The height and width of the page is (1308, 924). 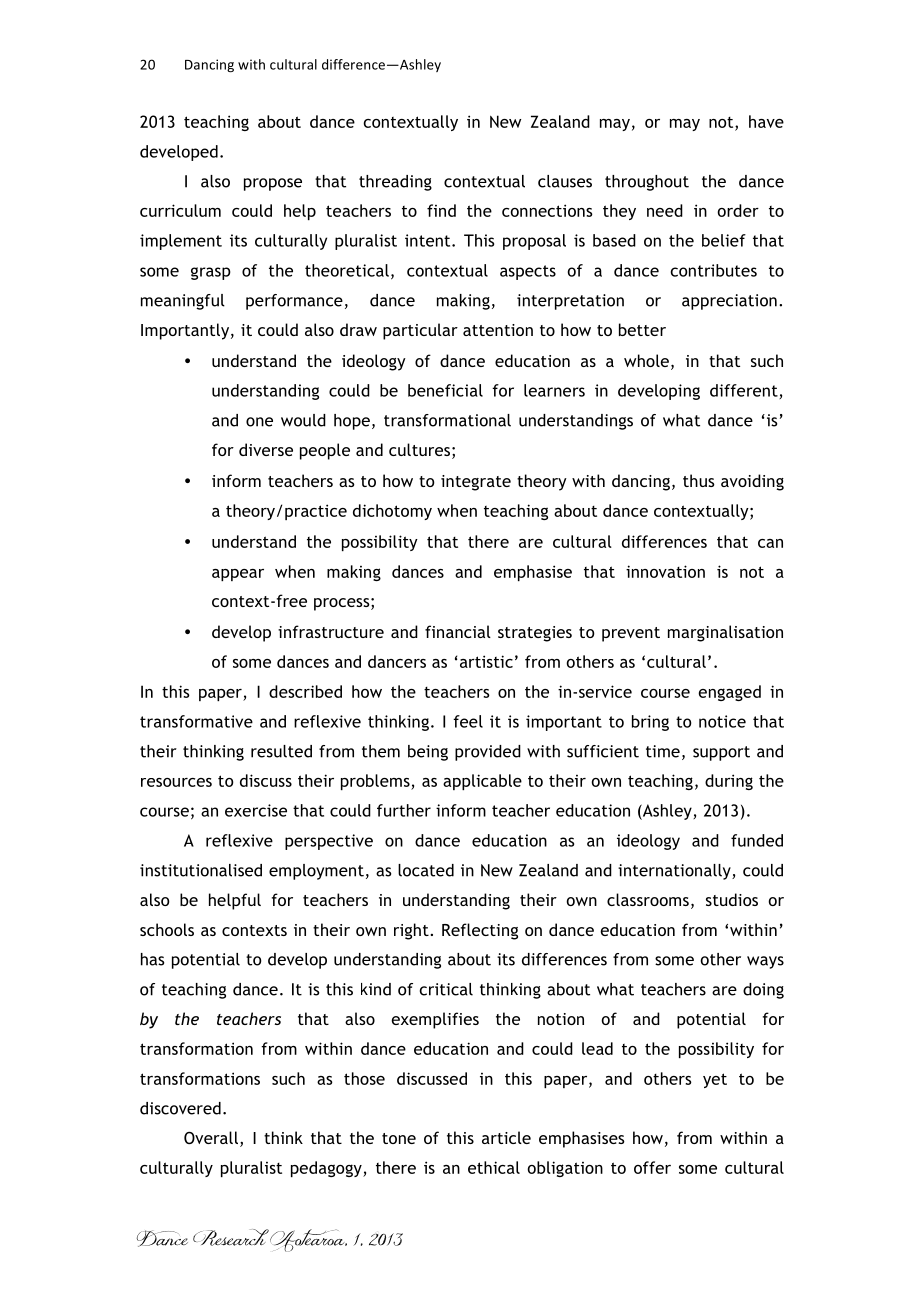 What do you see at coordinates (647, 183) in the page?
I see `throughout` at bounding box center [647, 183].
